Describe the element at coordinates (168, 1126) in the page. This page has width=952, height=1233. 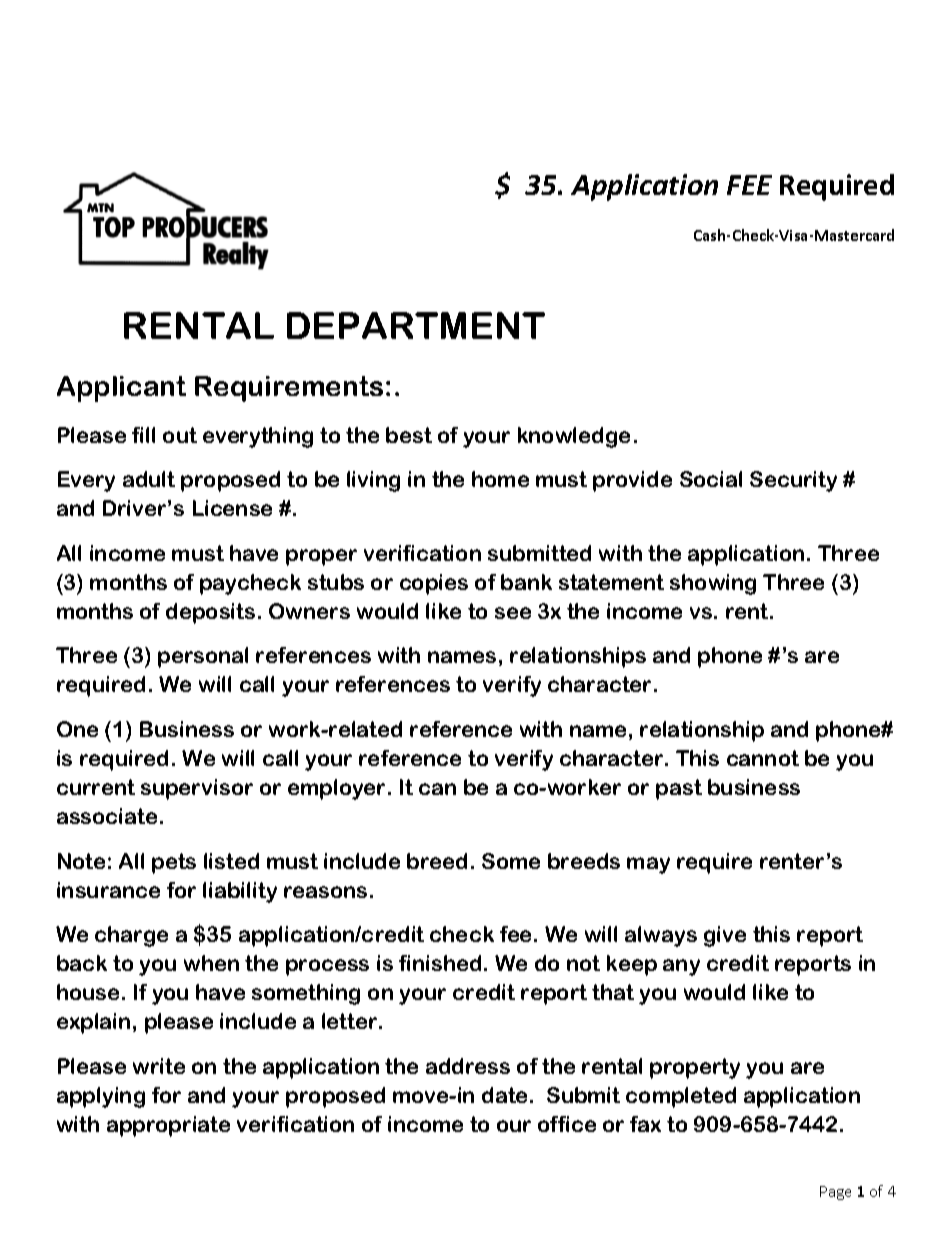
I see `appropriate` at that location.
